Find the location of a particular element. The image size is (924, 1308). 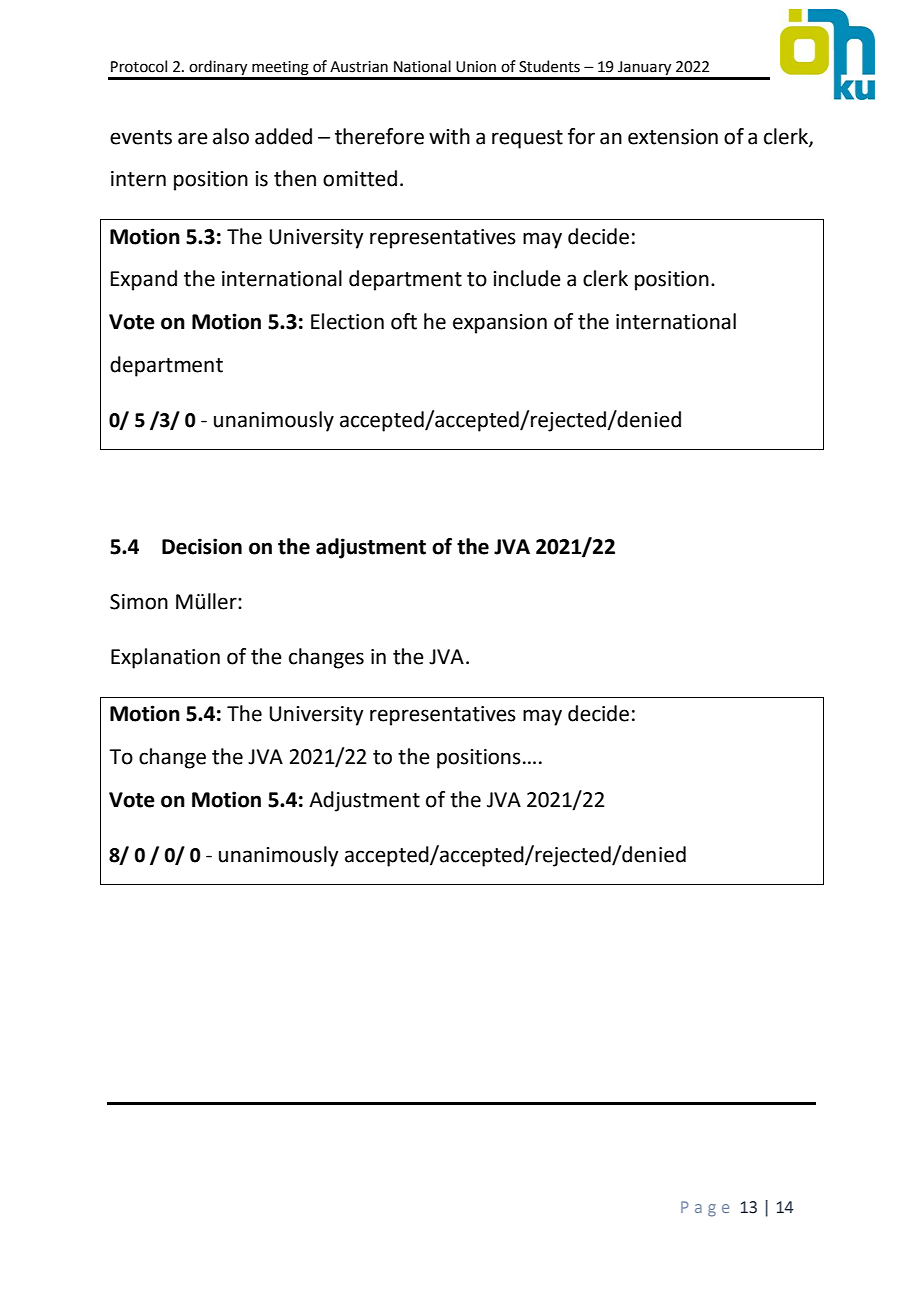

Expand is located at coordinates (144, 280).
